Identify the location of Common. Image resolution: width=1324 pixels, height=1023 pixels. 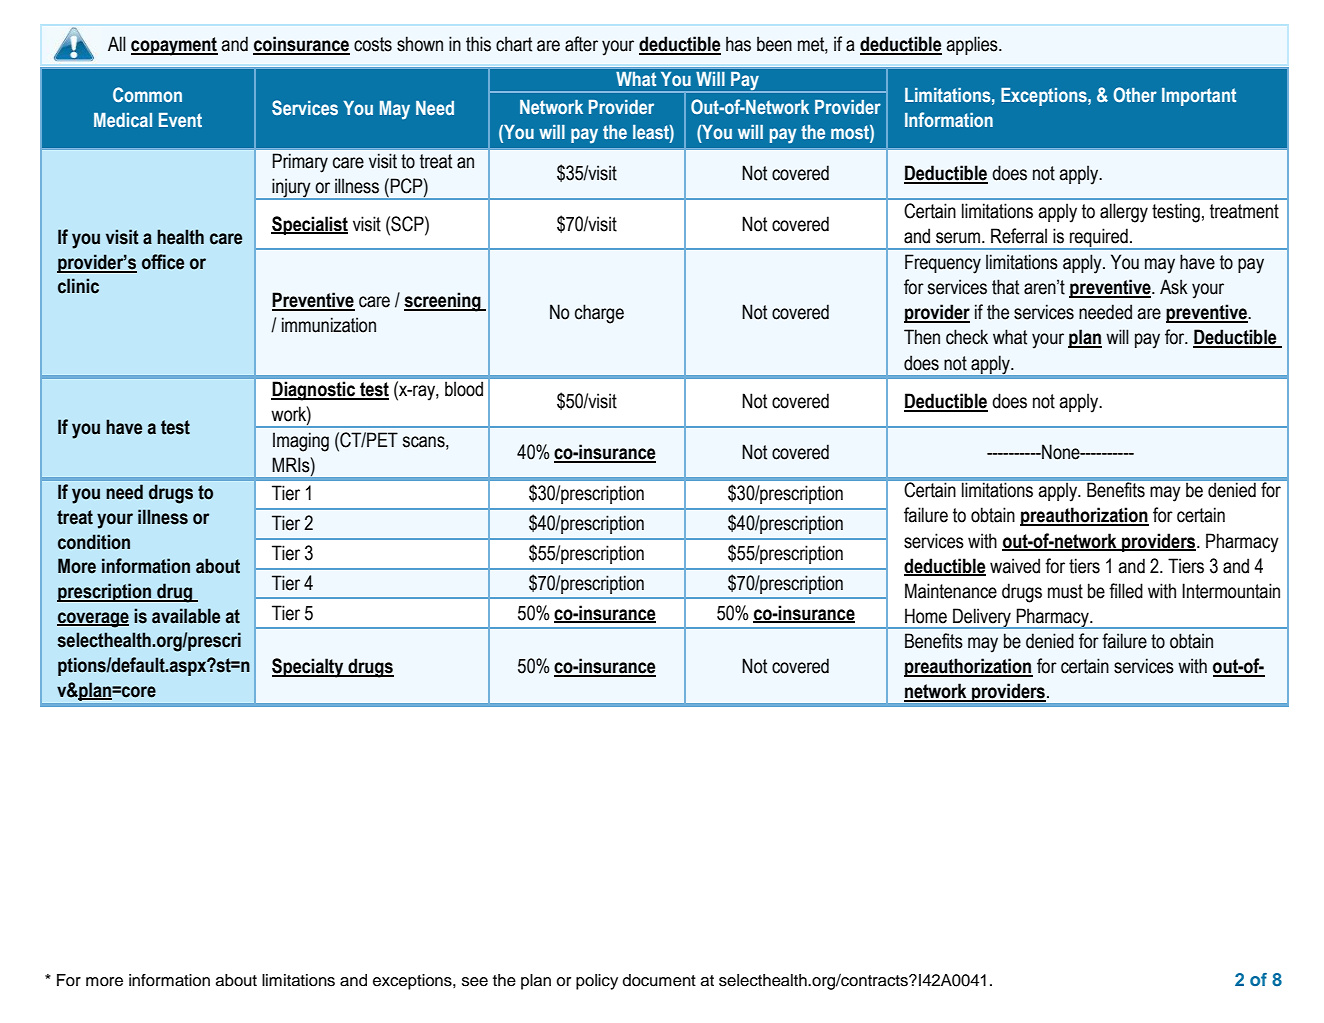
(147, 95).
